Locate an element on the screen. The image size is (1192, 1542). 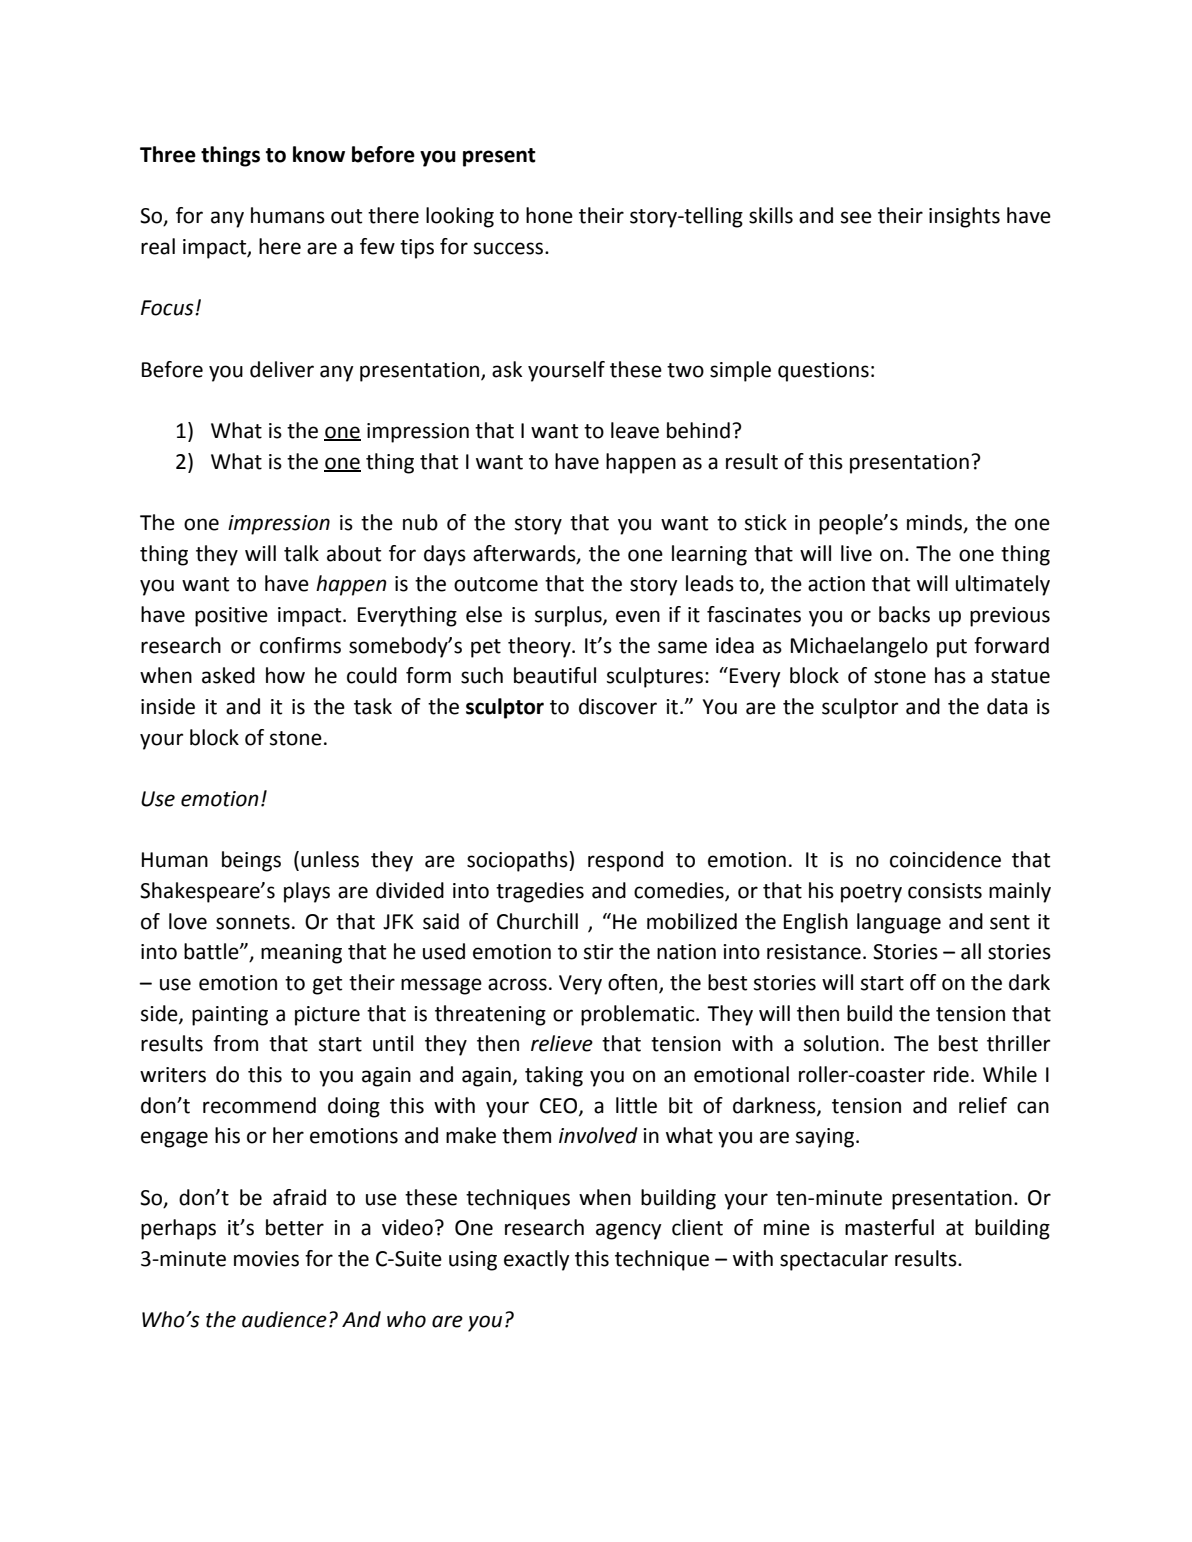
painting is located at coordinates (230, 1016).
